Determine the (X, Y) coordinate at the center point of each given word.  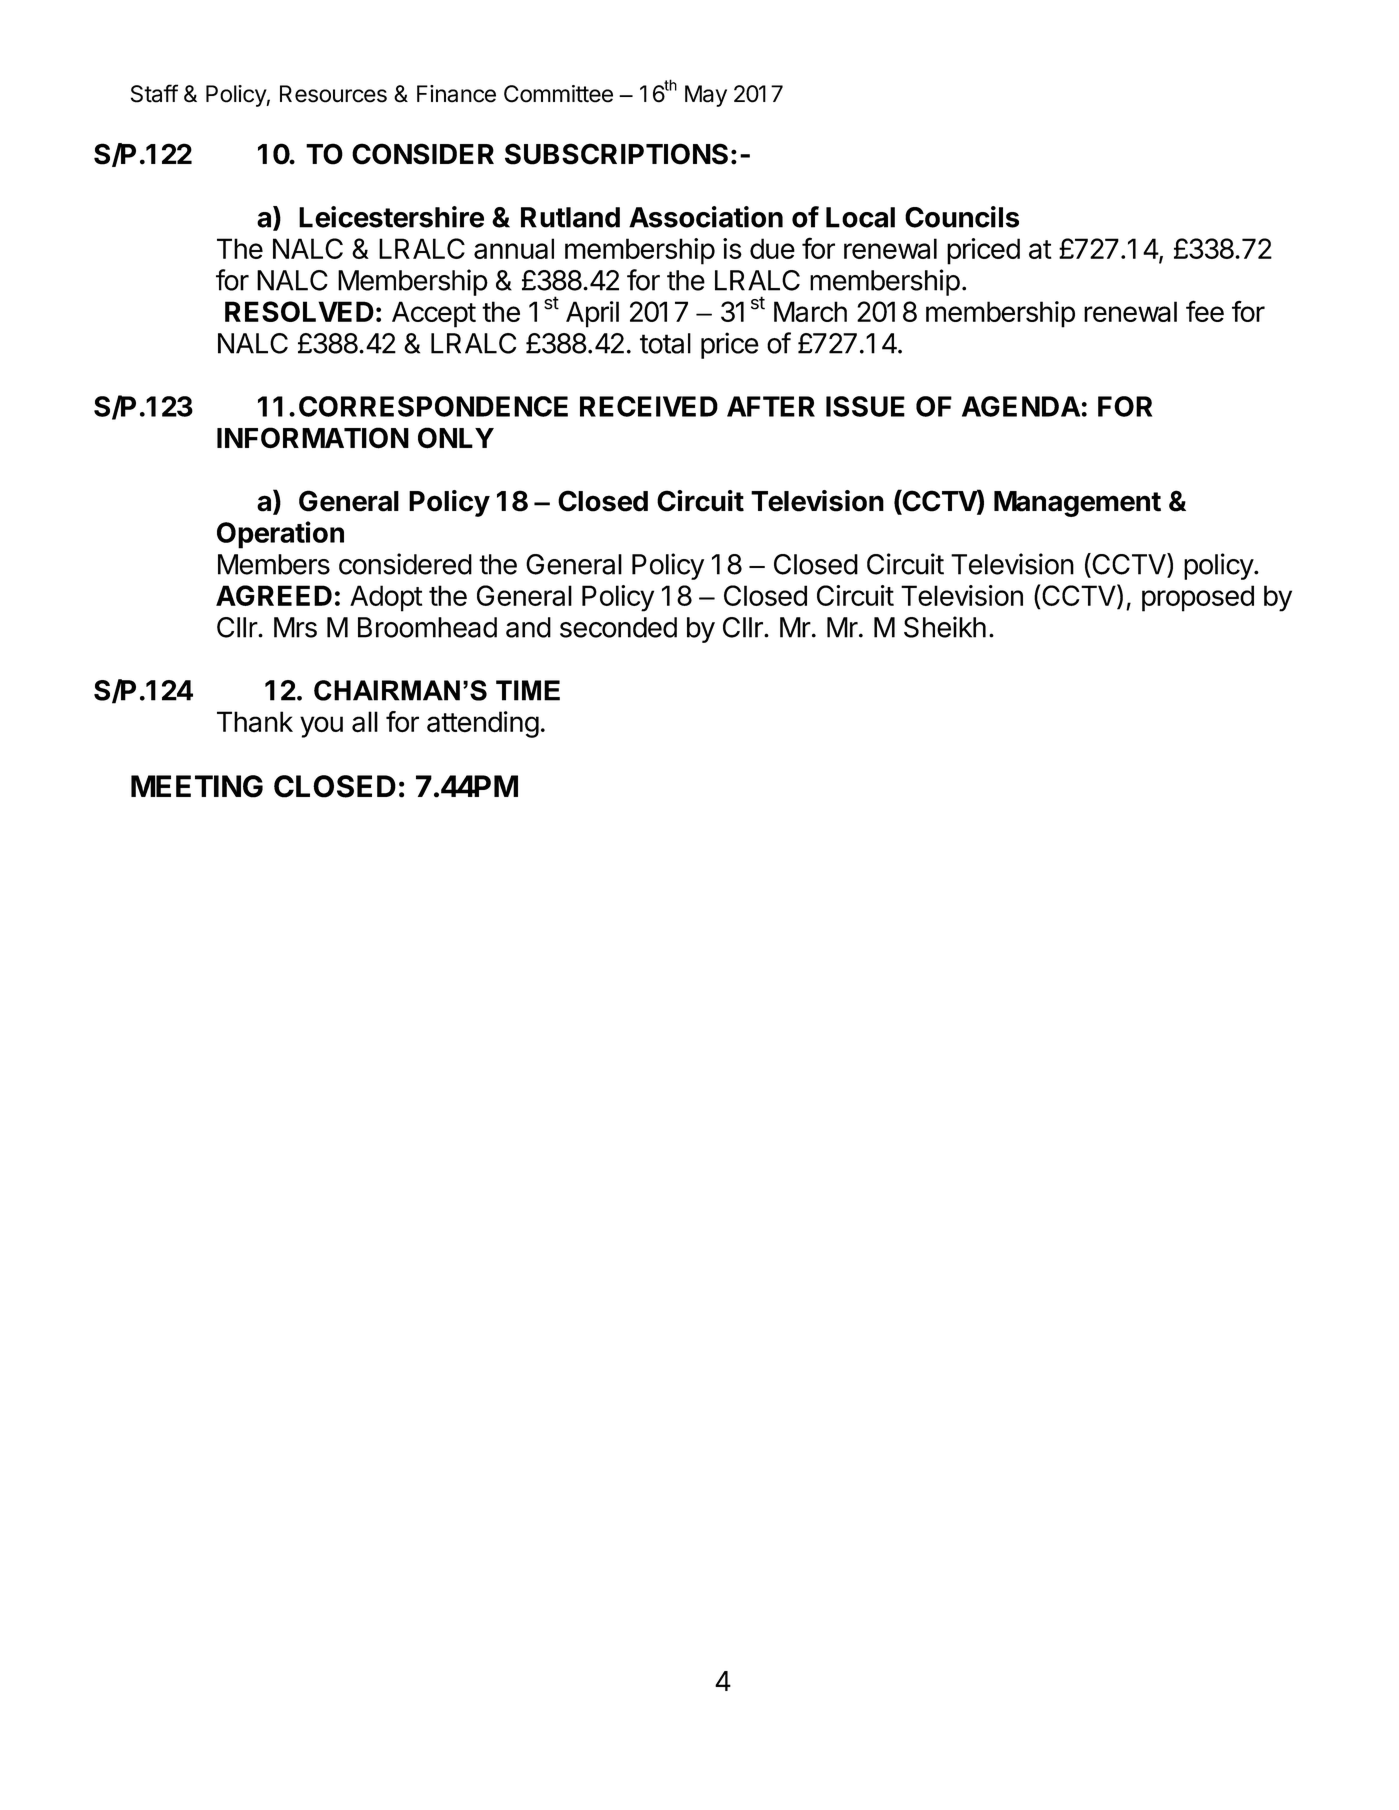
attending (483, 724)
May (706, 96)
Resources (333, 94)
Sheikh (945, 627)
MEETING (197, 786)
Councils (962, 217)
